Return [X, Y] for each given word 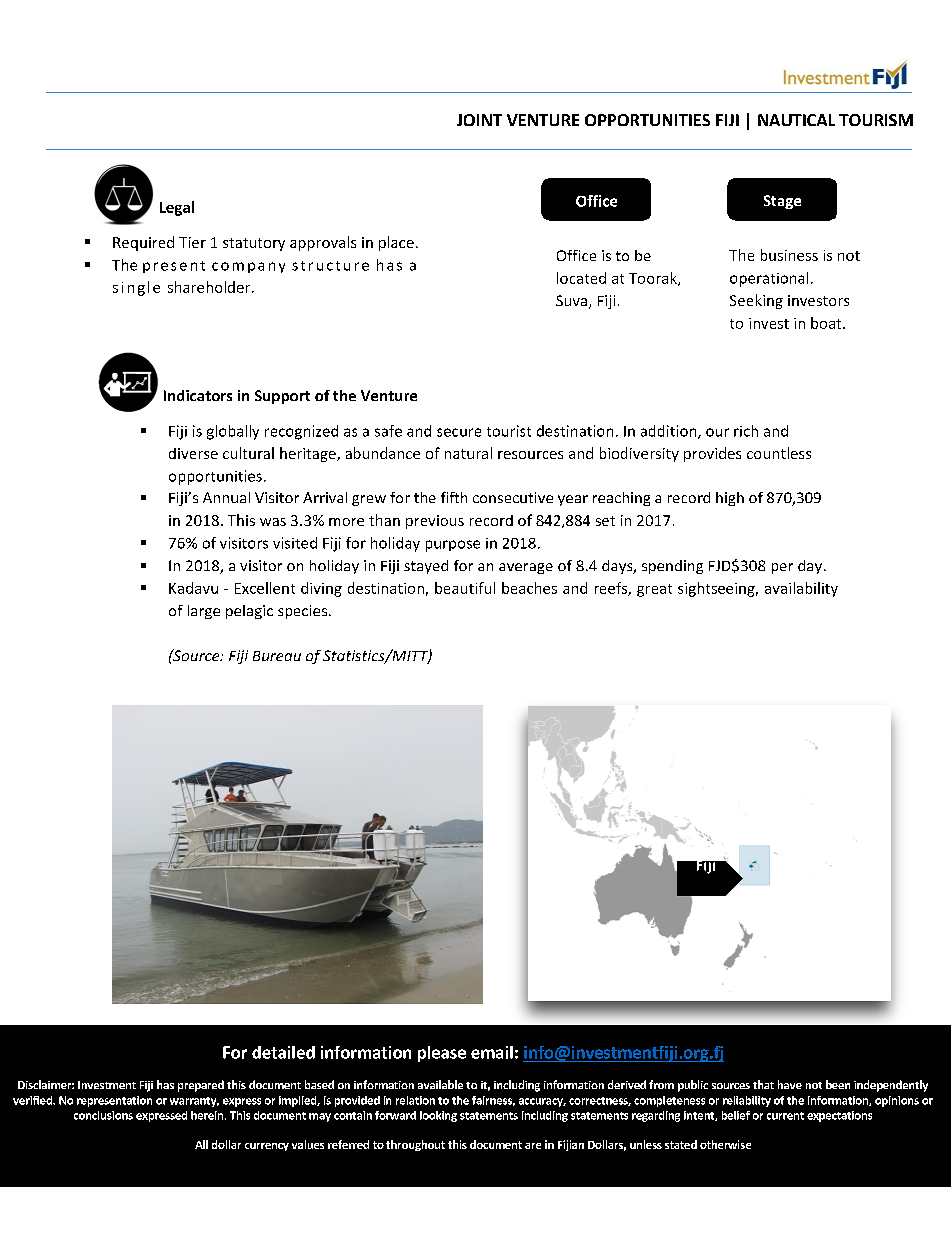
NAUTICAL [796, 120]
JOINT [479, 120]
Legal [177, 208]
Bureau [277, 656]
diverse [193, 453]
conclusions [103, 1115]
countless [779, 453]
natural [468, 453]
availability [801, 589]
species [304, 612]
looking [438, 1116]
